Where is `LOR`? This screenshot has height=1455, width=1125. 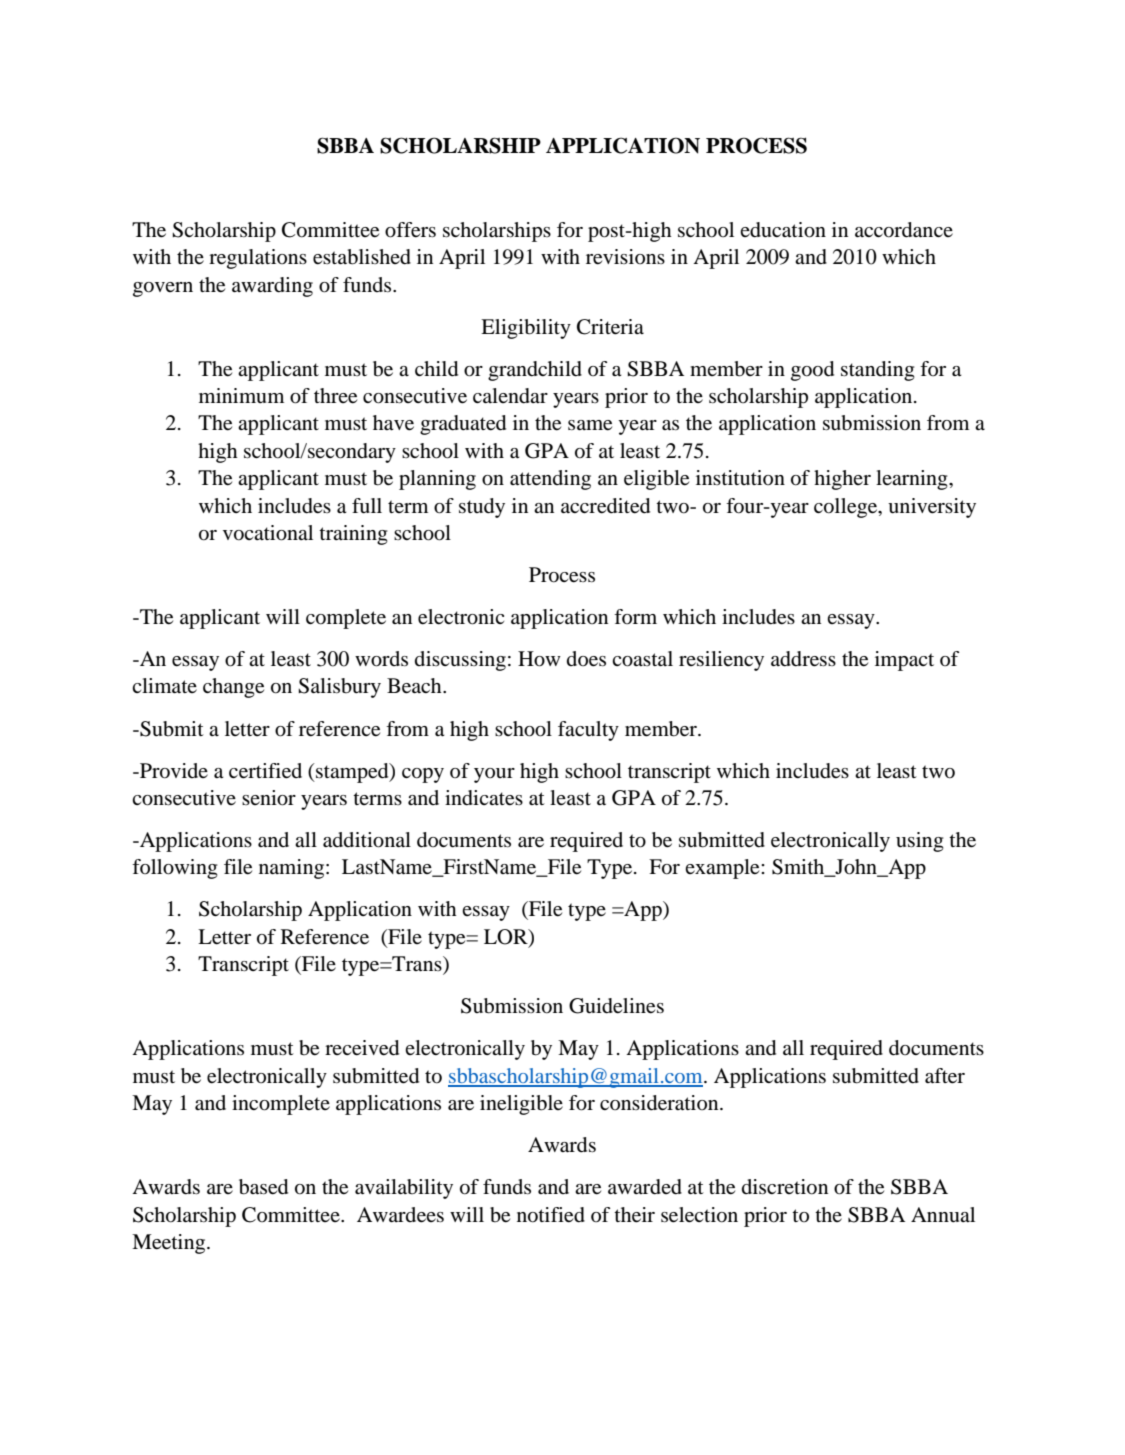
LOR is located at coordinates (507, 938).
